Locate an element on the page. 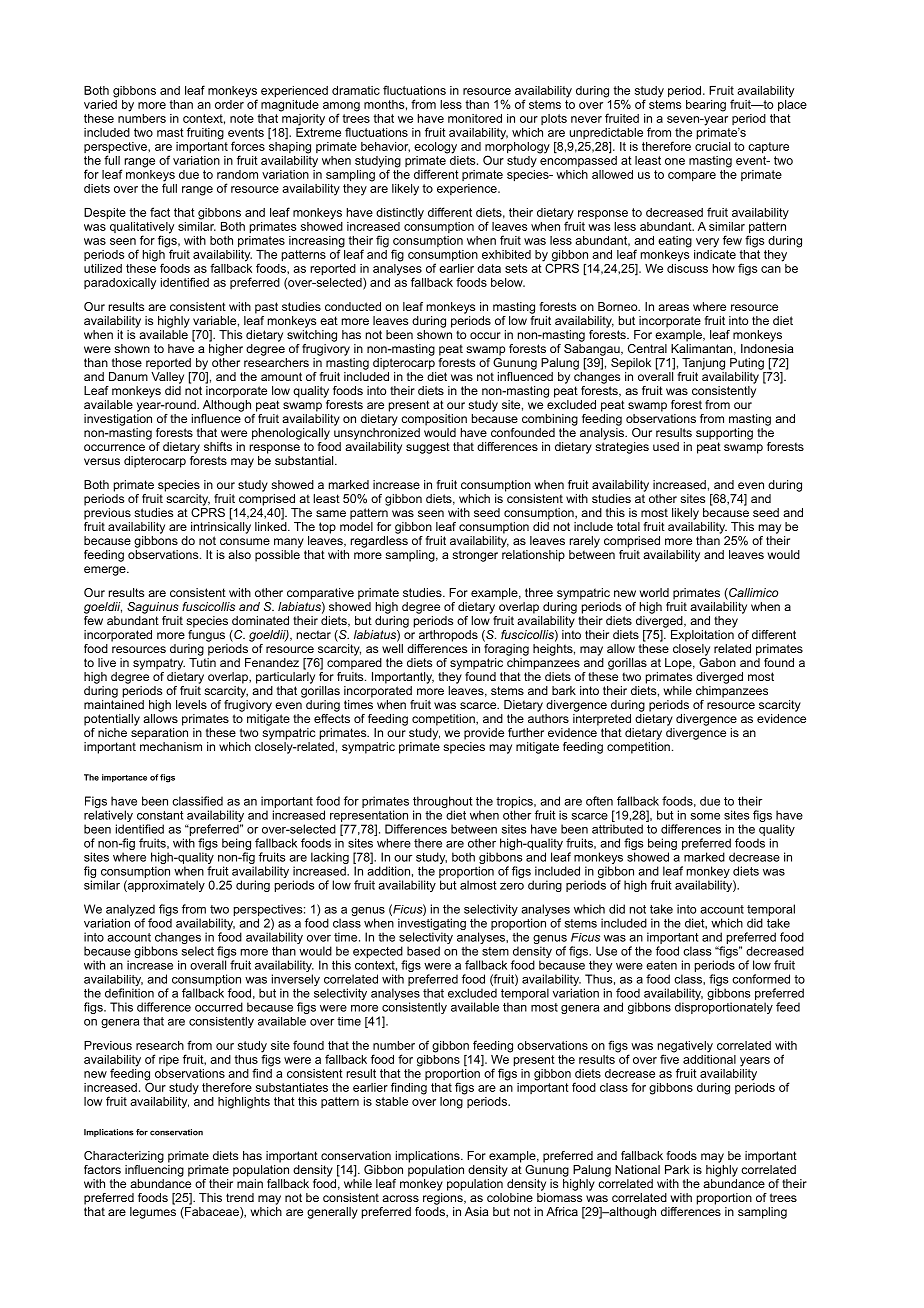 This page has height=1308, width=924. influencing is located at coordinates (154, 1169).
